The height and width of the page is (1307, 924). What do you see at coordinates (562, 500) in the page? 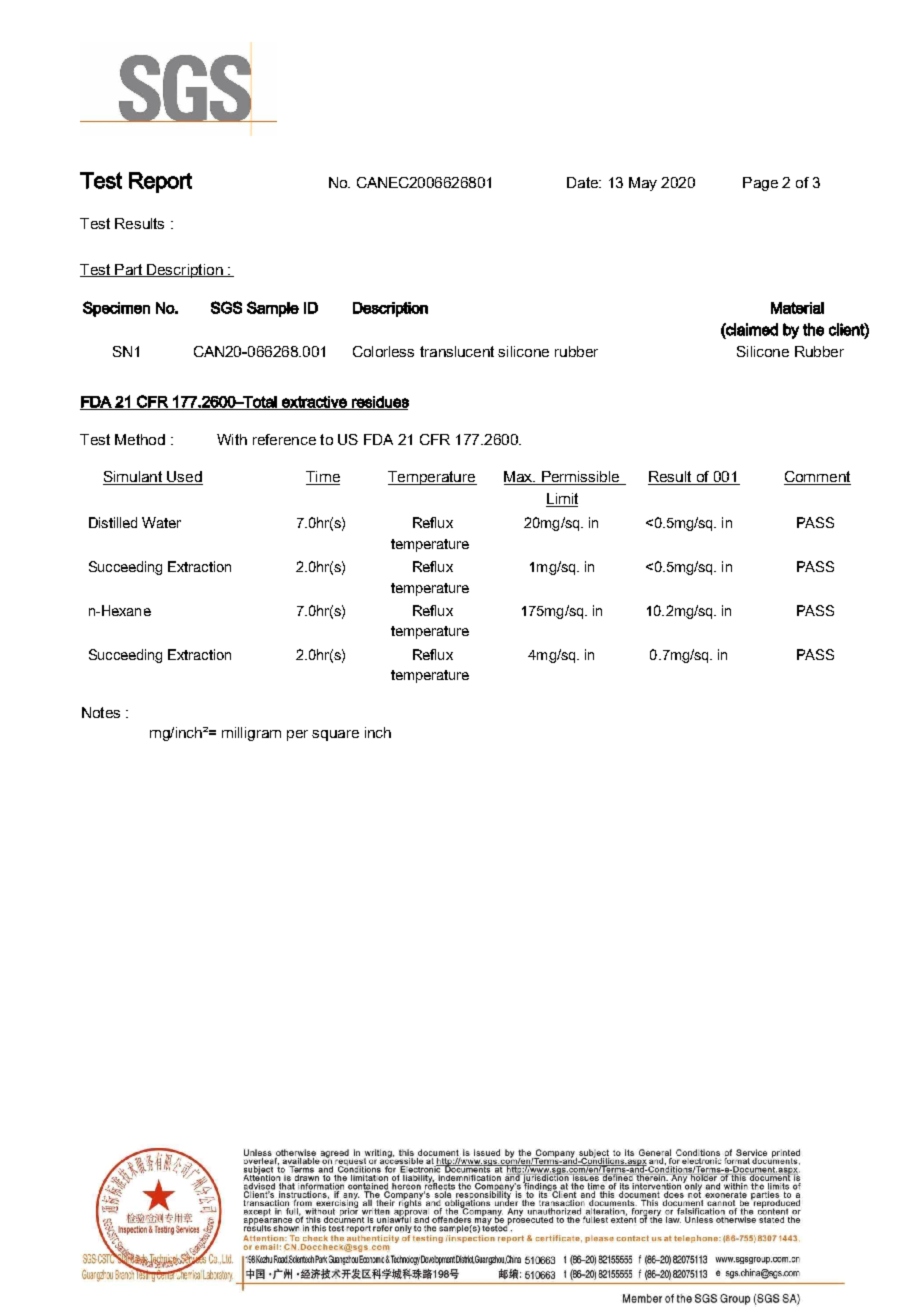
I see `Limit` at bounding box center [562, 500].
